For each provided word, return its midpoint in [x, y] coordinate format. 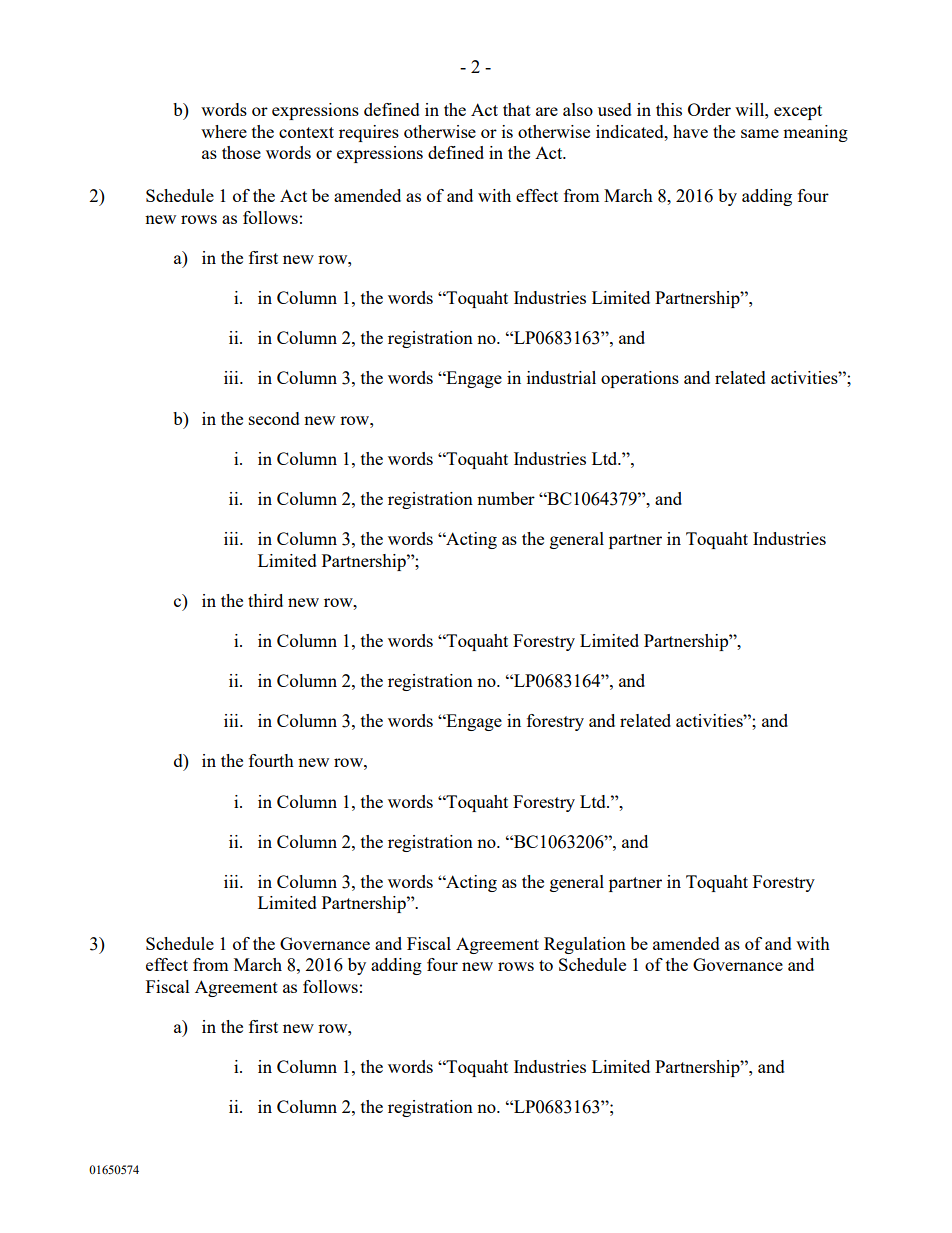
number [506, 498]
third [265, 600]
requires [369, 133]
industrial [561, 377]
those [241, 152]
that [517, 109]
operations [640, 379]
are [547, 111]
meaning [815, 133]
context [306, 132]
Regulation [585, 945]
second [274, 418]
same [760, 133]
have [690, 131]
